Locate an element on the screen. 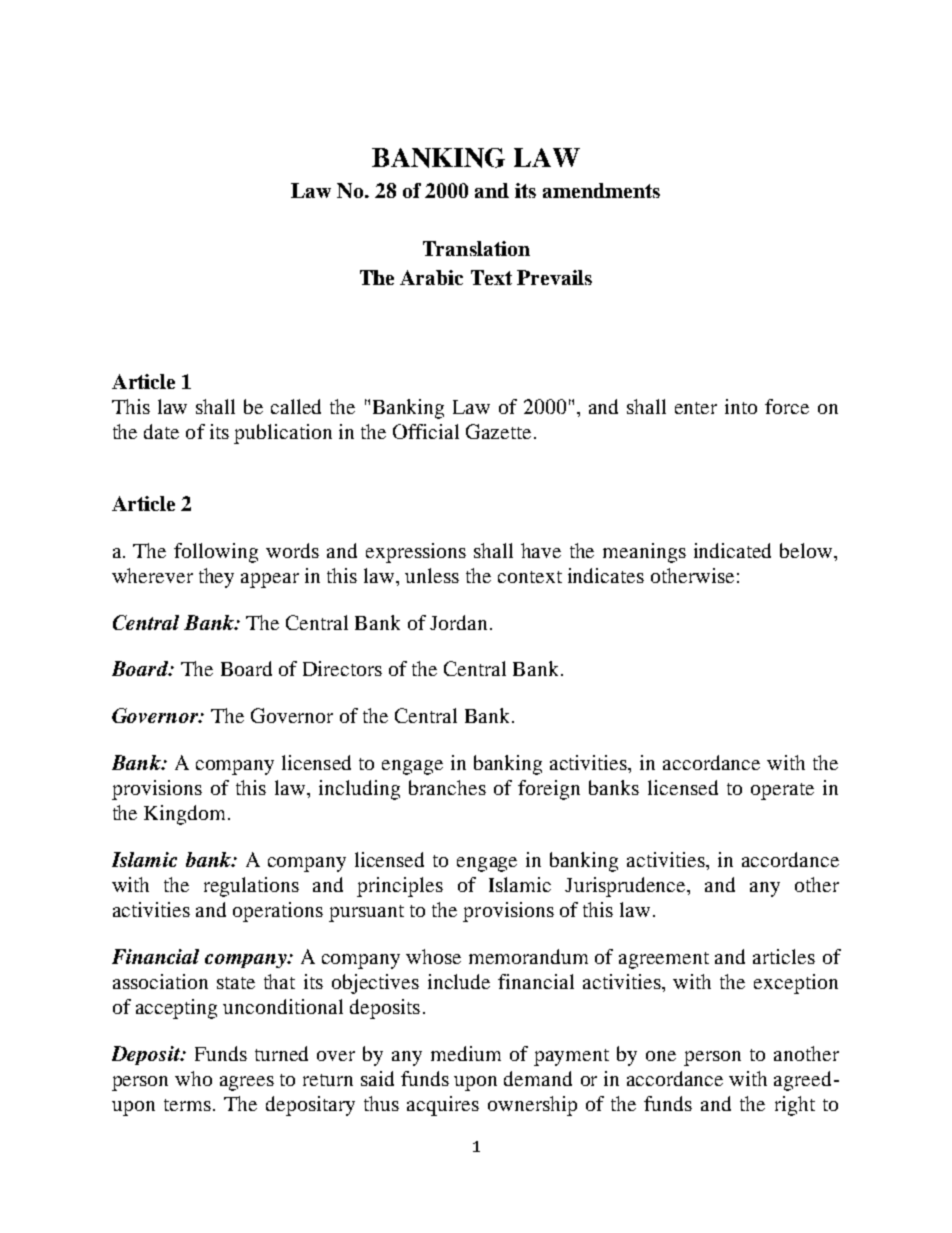 This screenshot has width=952, height=1233. amendments is located at coordinates (601, 190).
